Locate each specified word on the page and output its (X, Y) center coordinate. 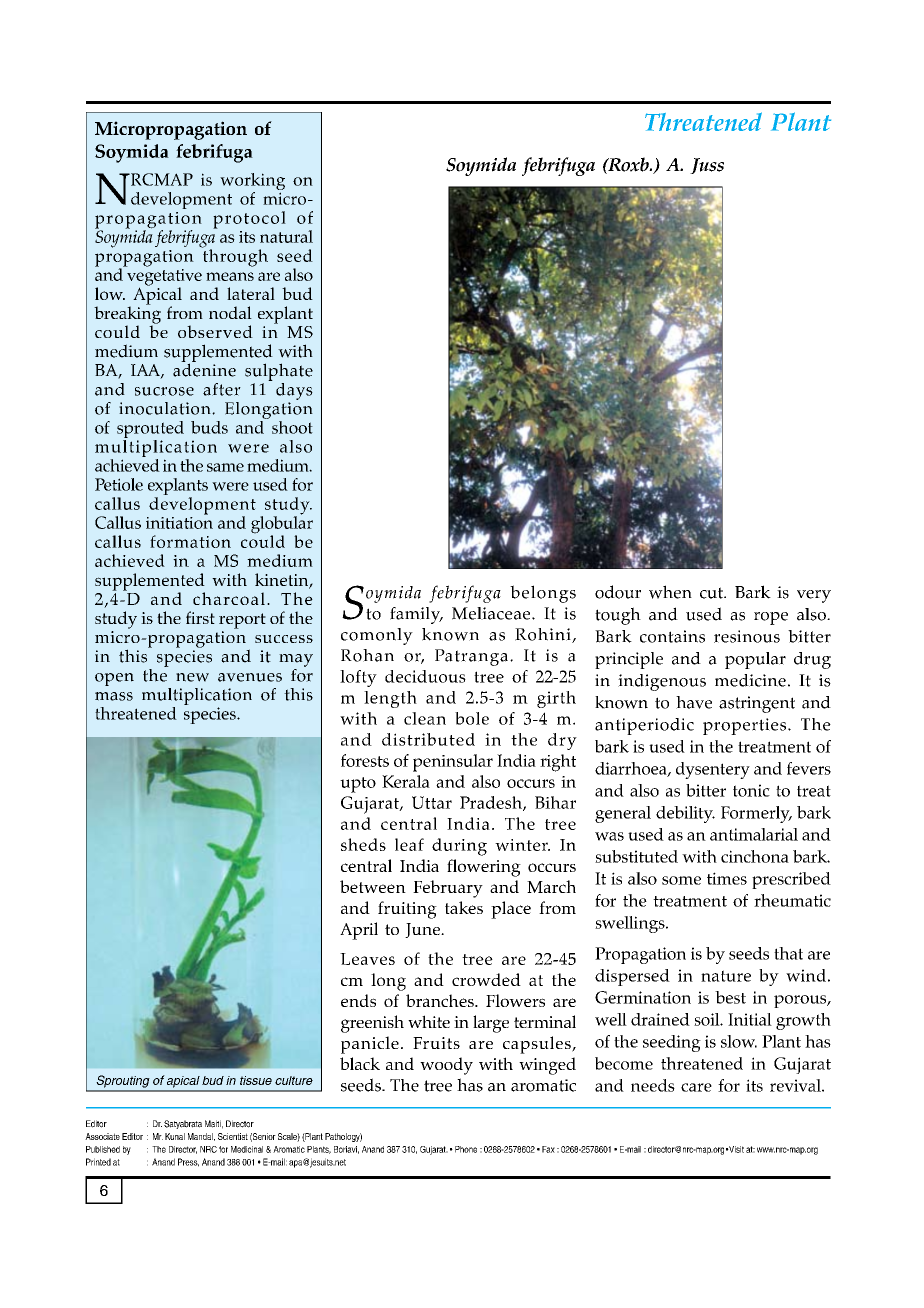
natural (286, 236)
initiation (179, 521)
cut (712, 593)
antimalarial (754, 834)
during (459, 847)
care (696, 1087)
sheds (363, 844)
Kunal (175, 1136)
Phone (466, 1149)
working (252, 183)
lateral (251, 293)
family (416, 615)
